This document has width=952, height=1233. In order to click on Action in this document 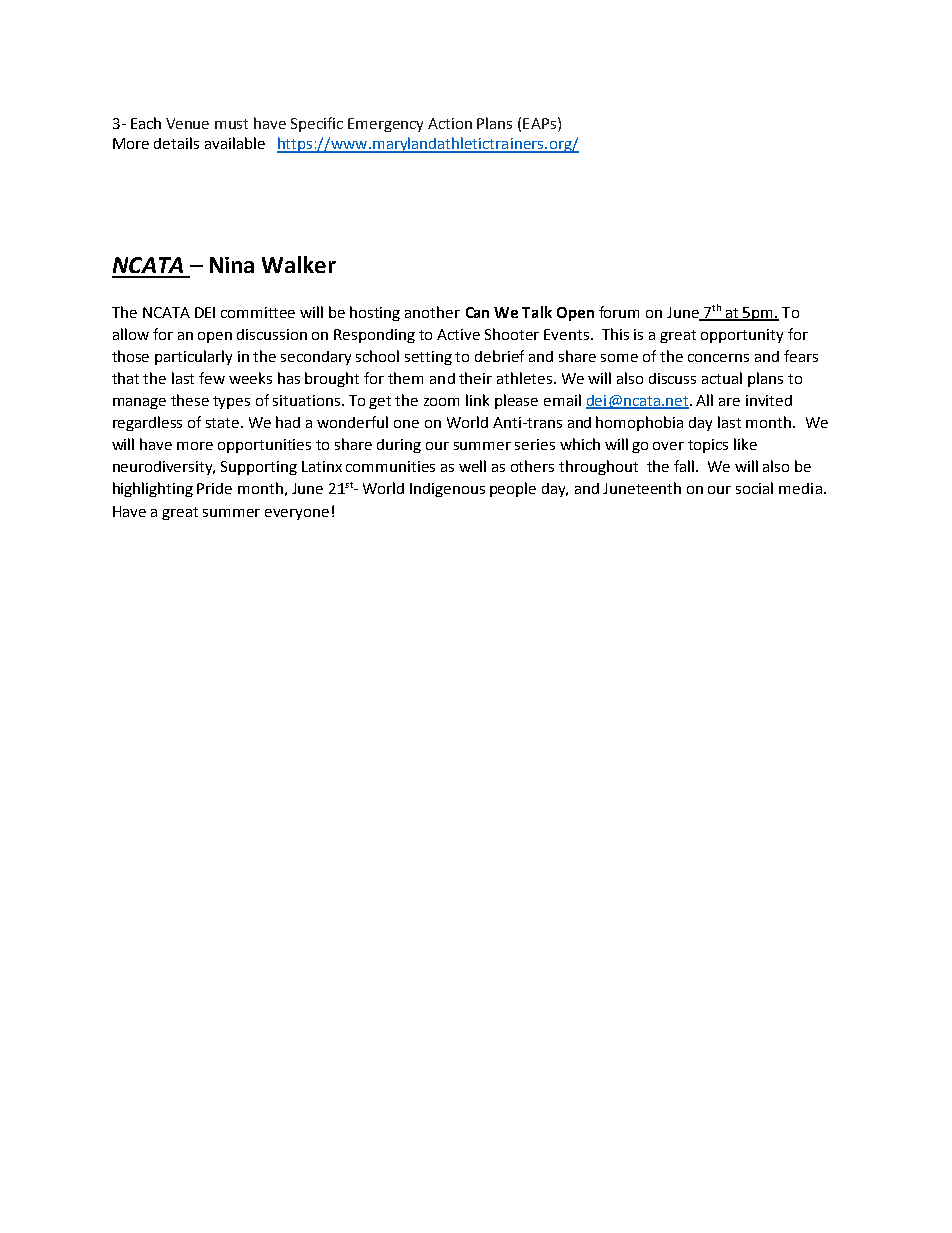, I will do `click(450, 123)`.
